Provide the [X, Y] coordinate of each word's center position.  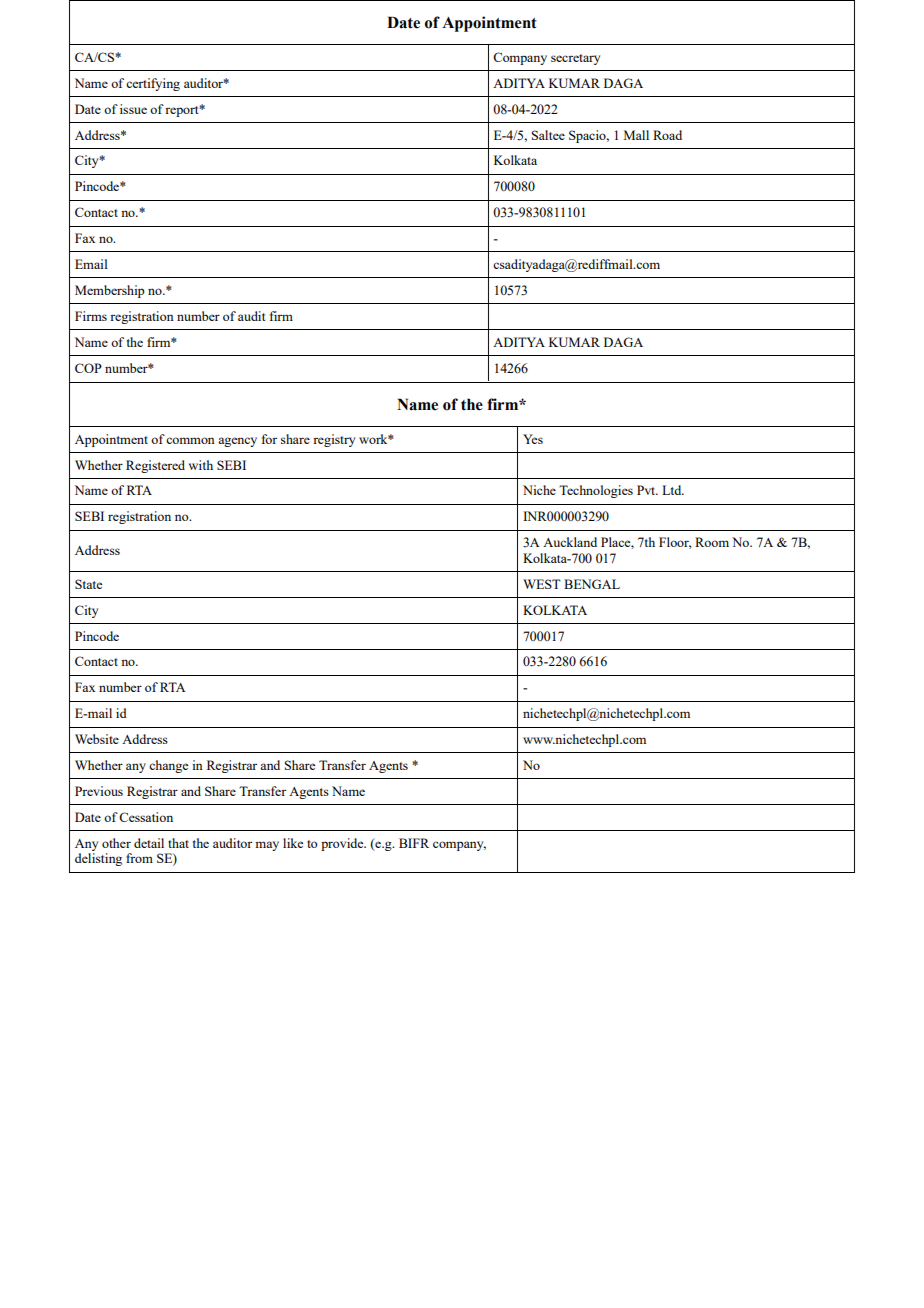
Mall [636, 135]
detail [149, 843]
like [293, 843]
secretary [575, 59]
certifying [153, 84]
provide [343, 844]
